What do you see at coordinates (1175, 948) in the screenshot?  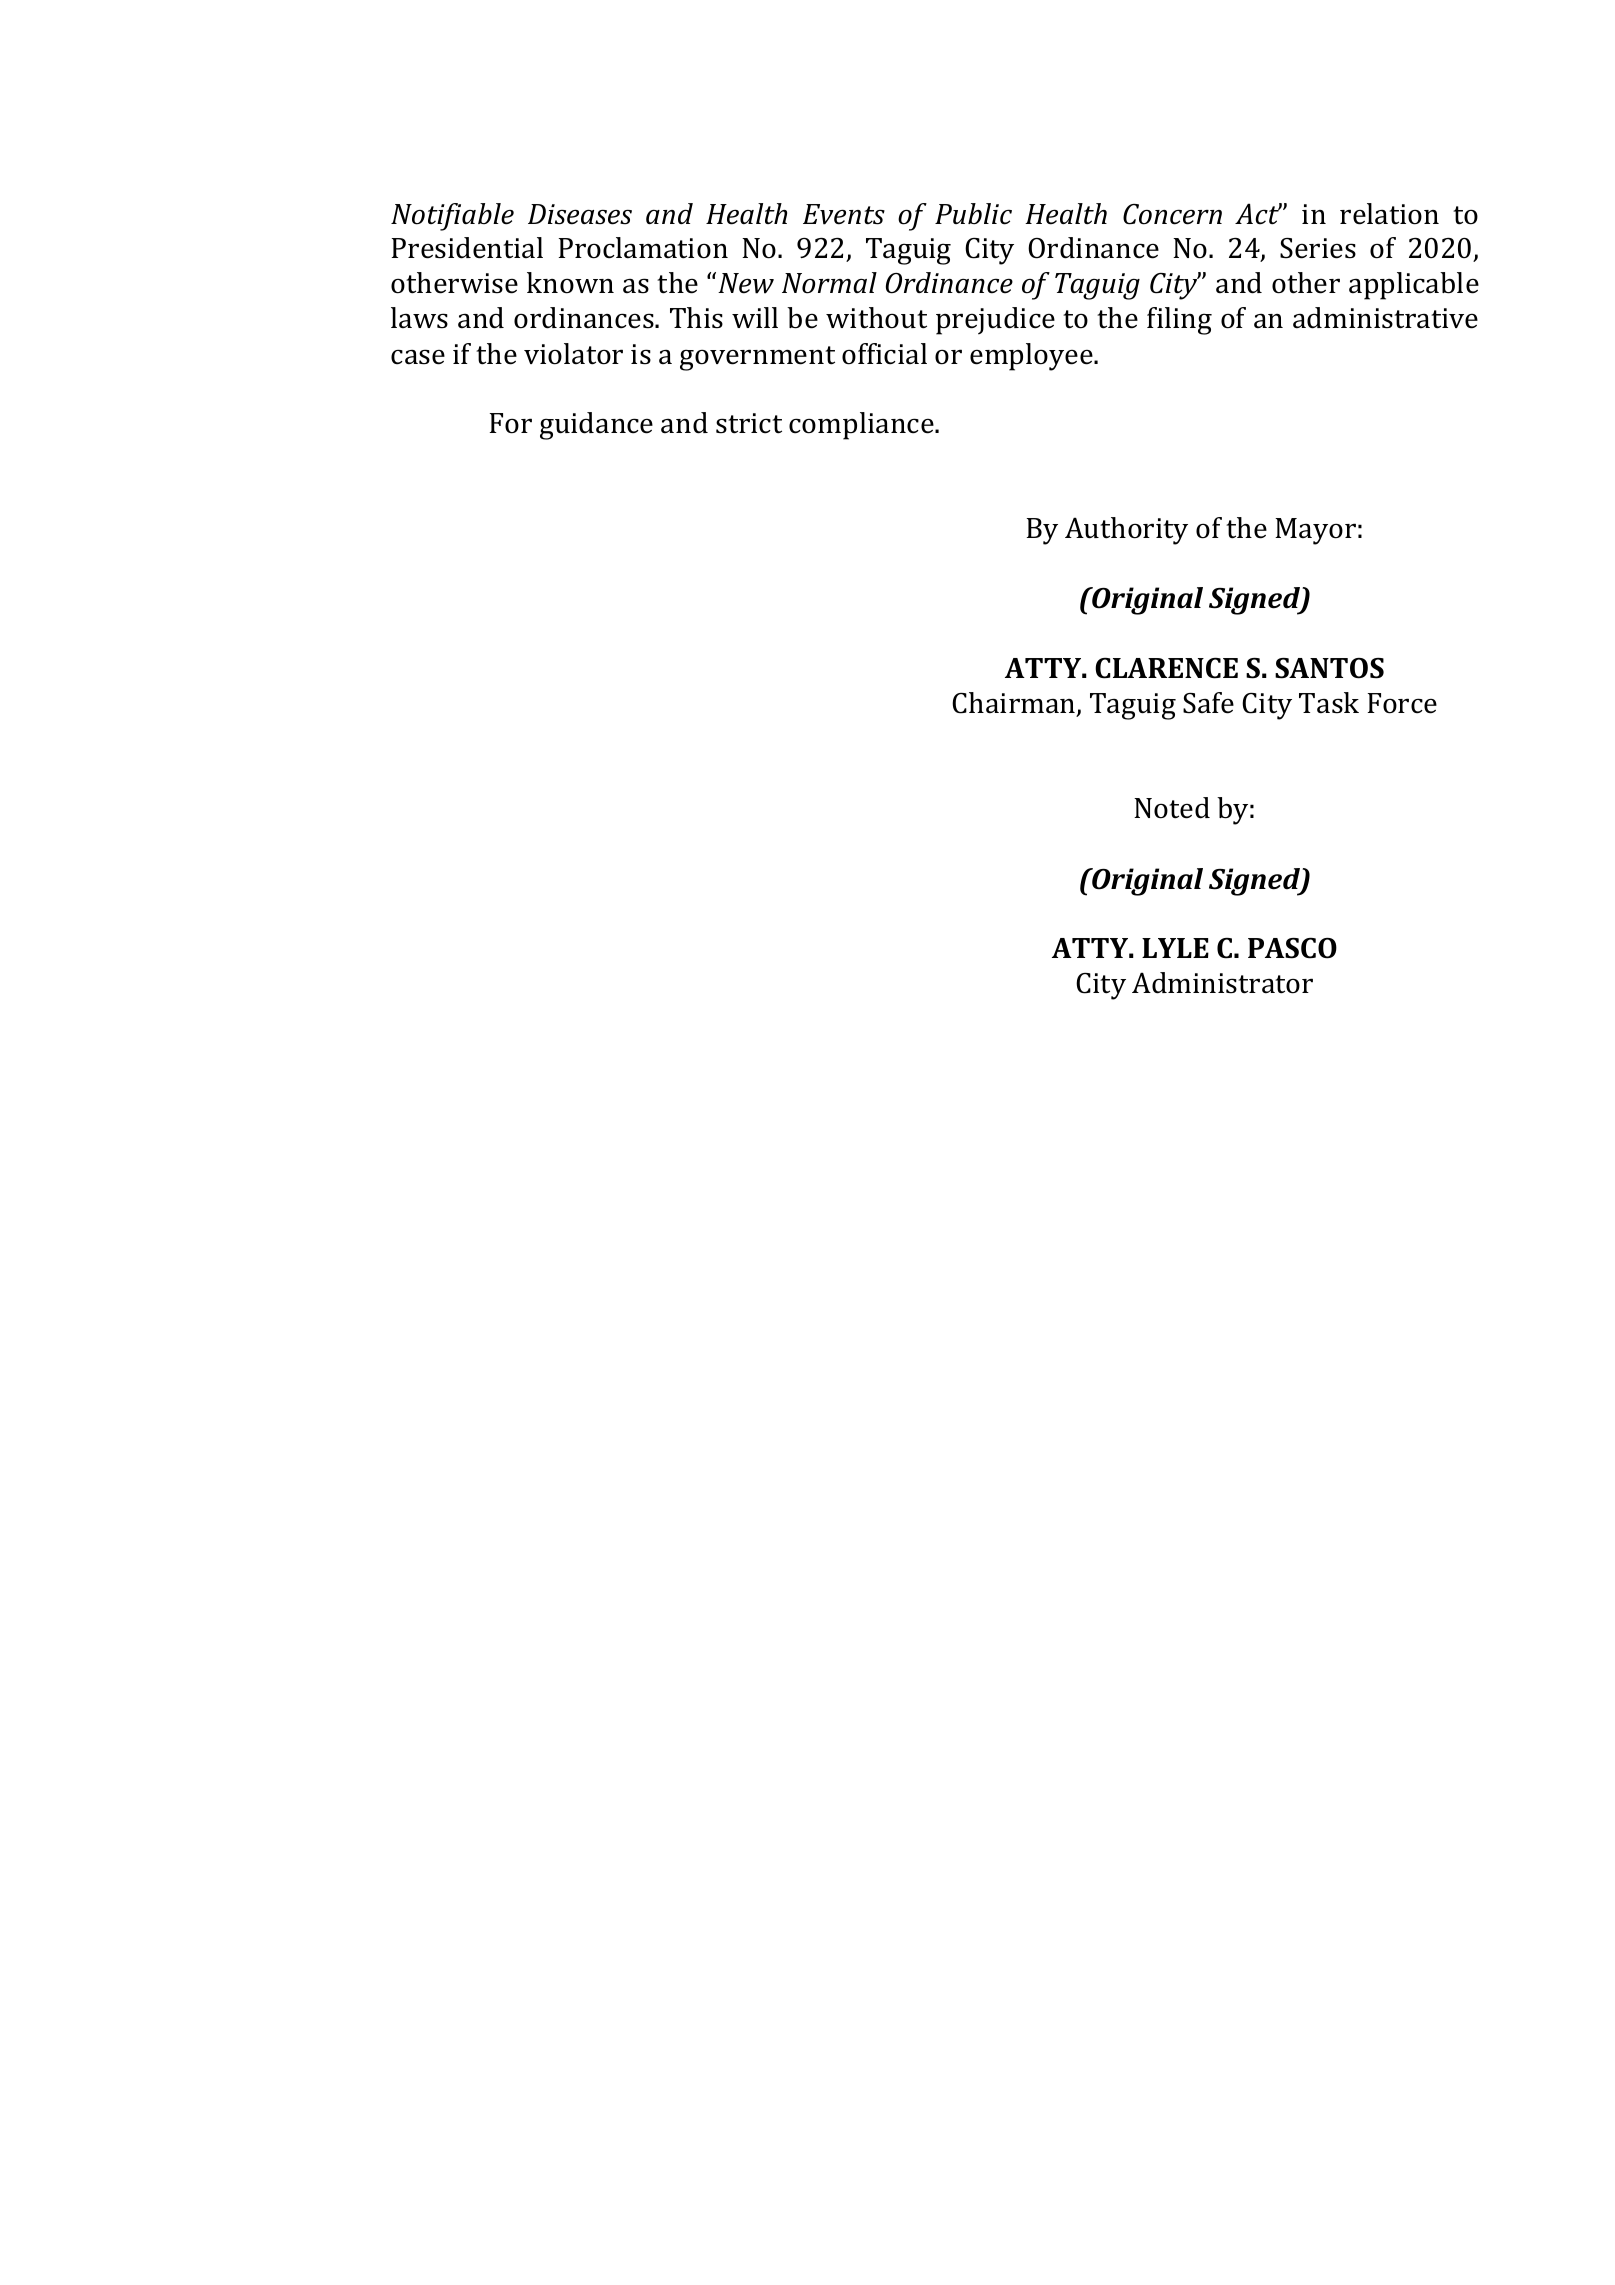 I see `LYLE` at bounding box center [1175, 948].
